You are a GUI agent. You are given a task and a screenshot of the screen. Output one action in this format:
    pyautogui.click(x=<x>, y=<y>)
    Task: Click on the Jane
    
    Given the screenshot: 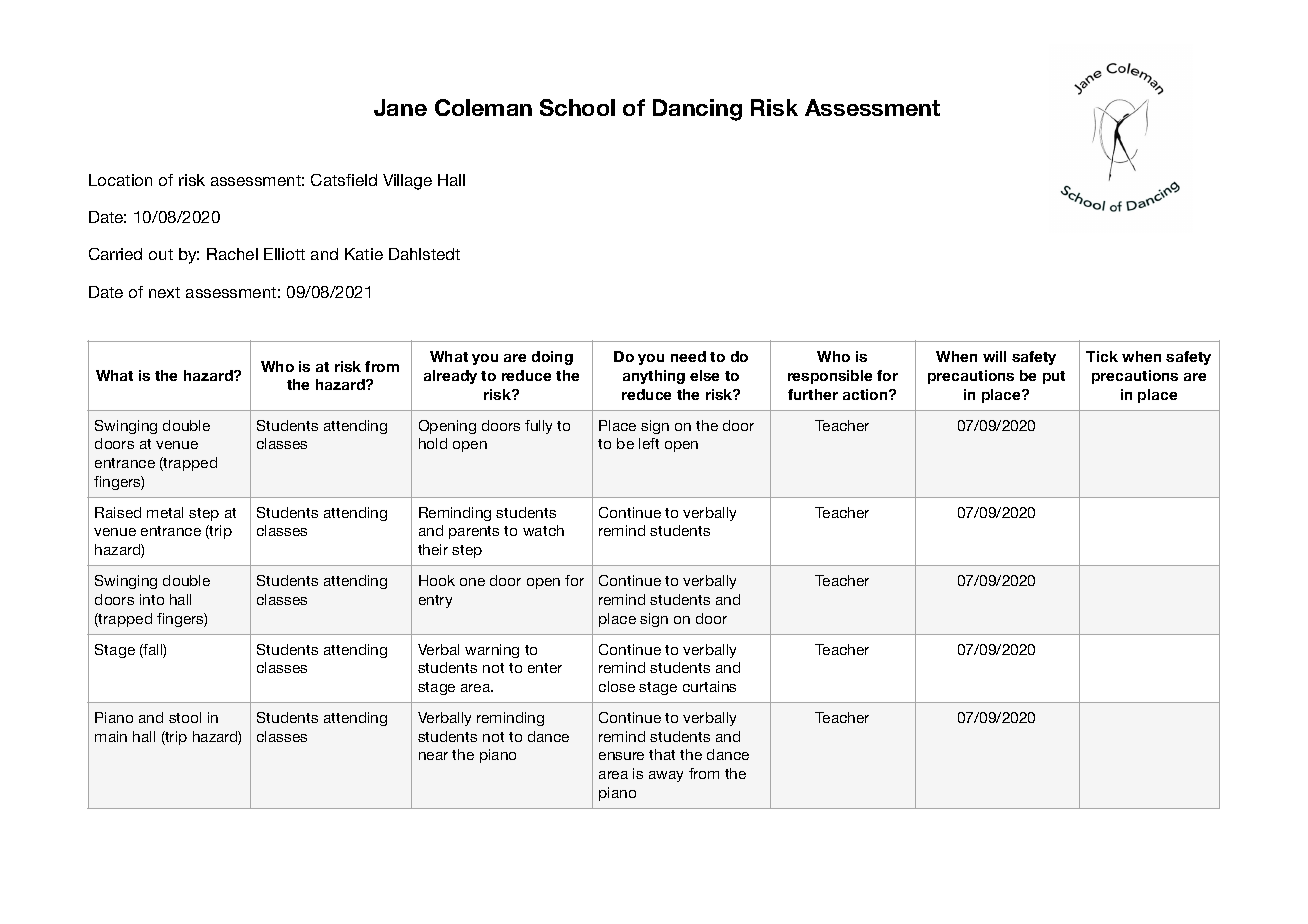 What is the action you would take?
    pyautogui.click(x=400, y=107)
